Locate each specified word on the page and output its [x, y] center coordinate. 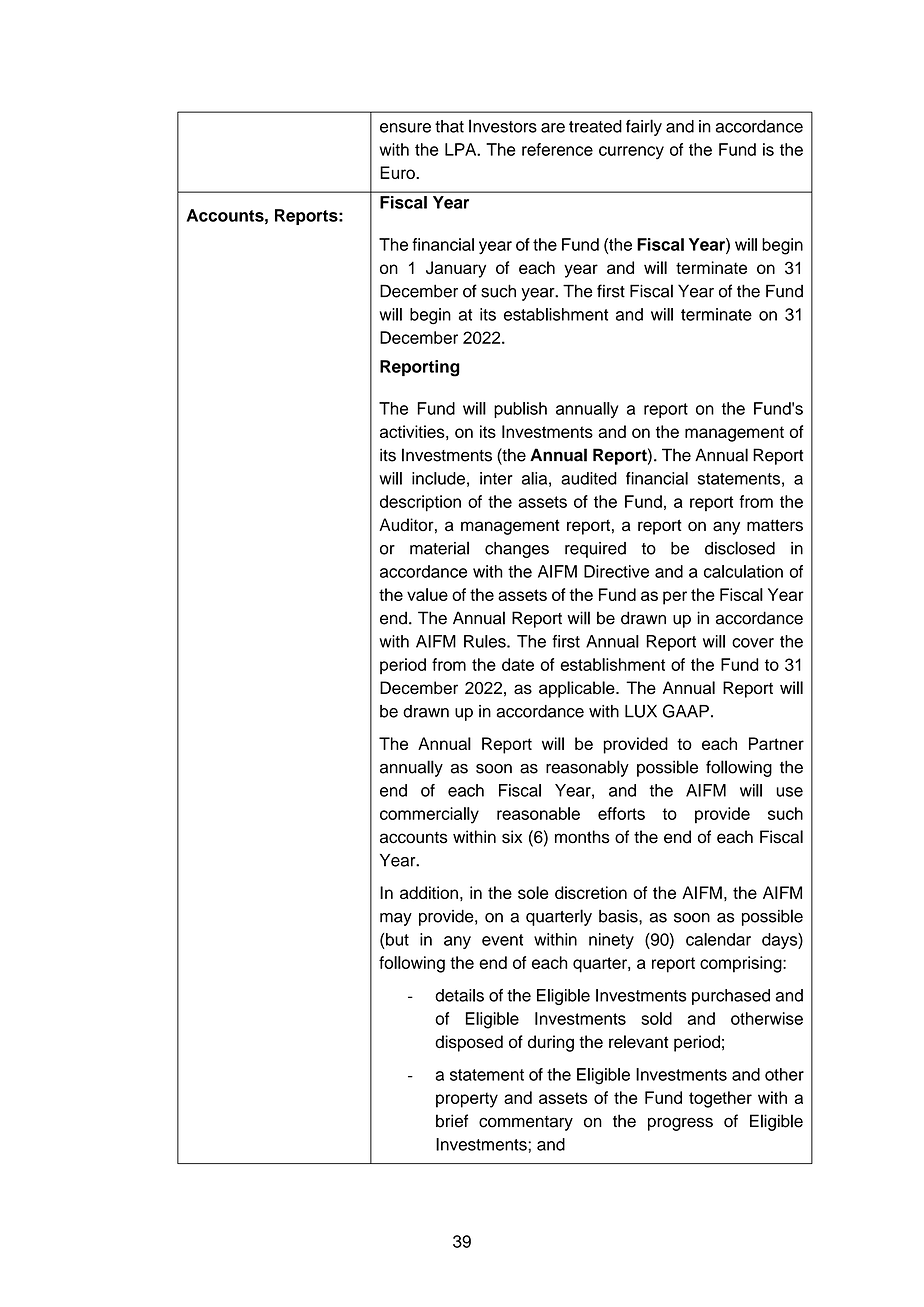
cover [753, 643]
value [427, 594]
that [449, 126]
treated [595, 126]
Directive [616, 571]
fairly [644, 127]
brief [452, 1121]
